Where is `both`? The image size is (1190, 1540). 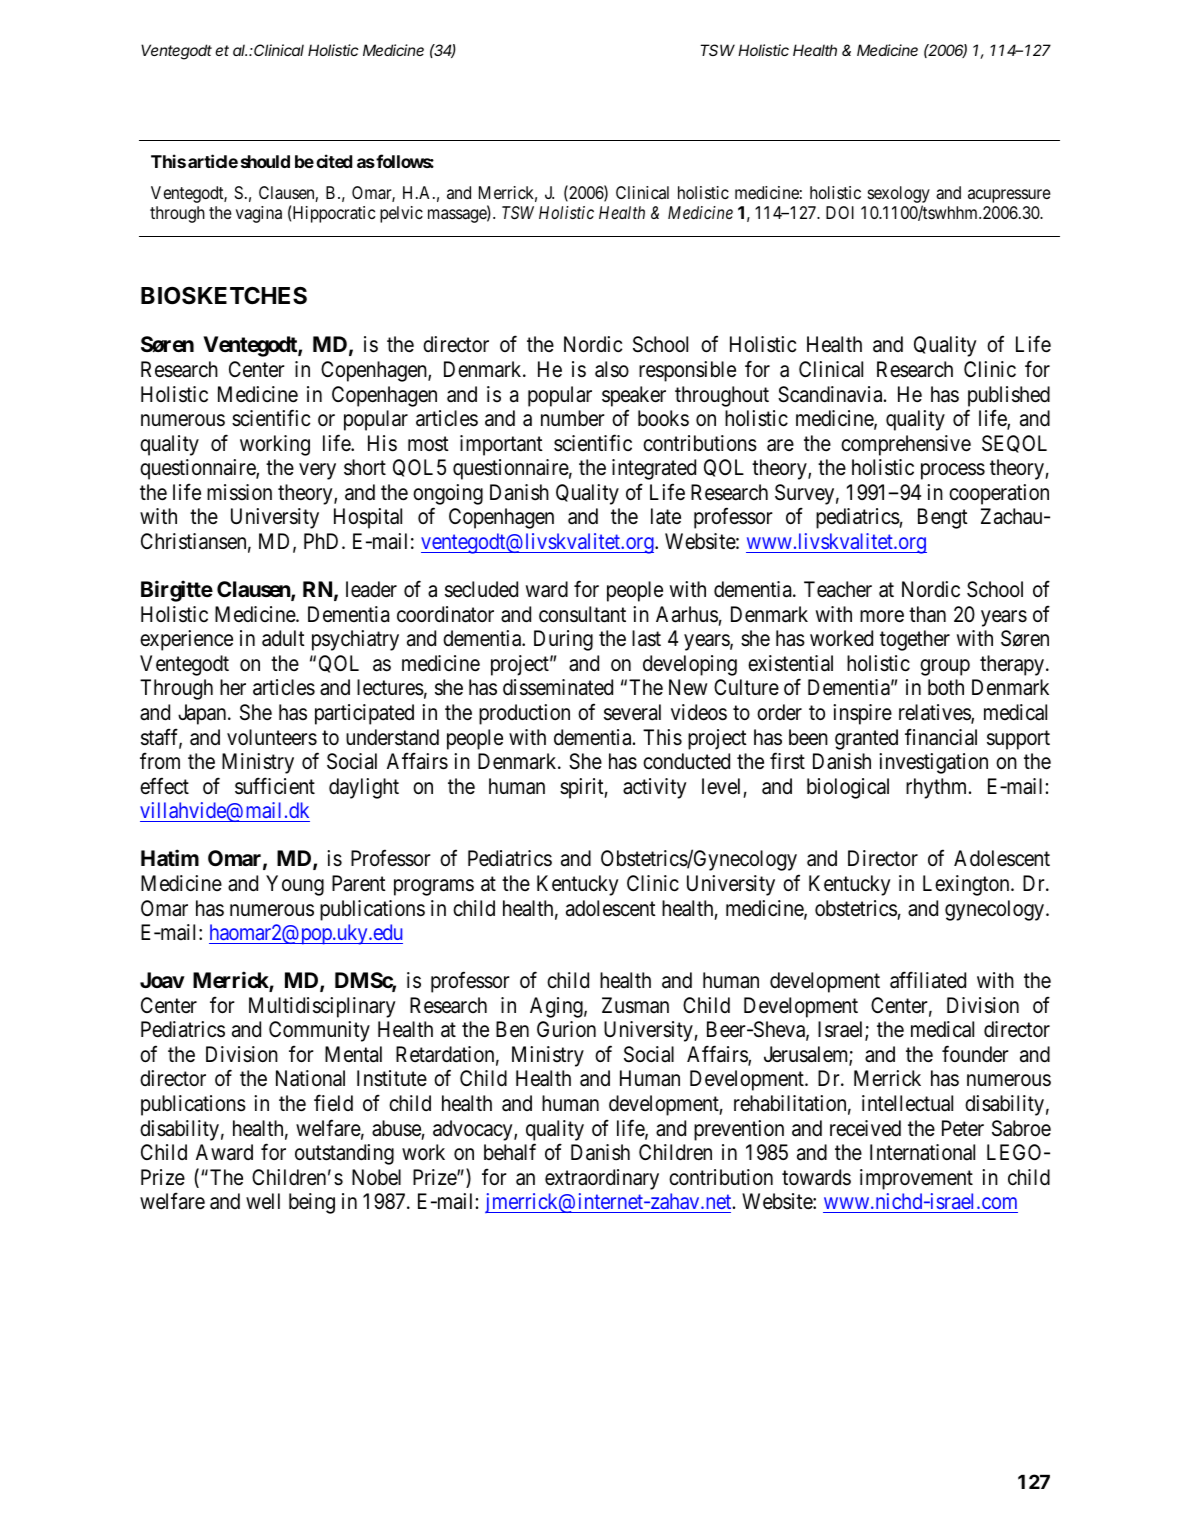
both is located at coordinates (946, 687).
